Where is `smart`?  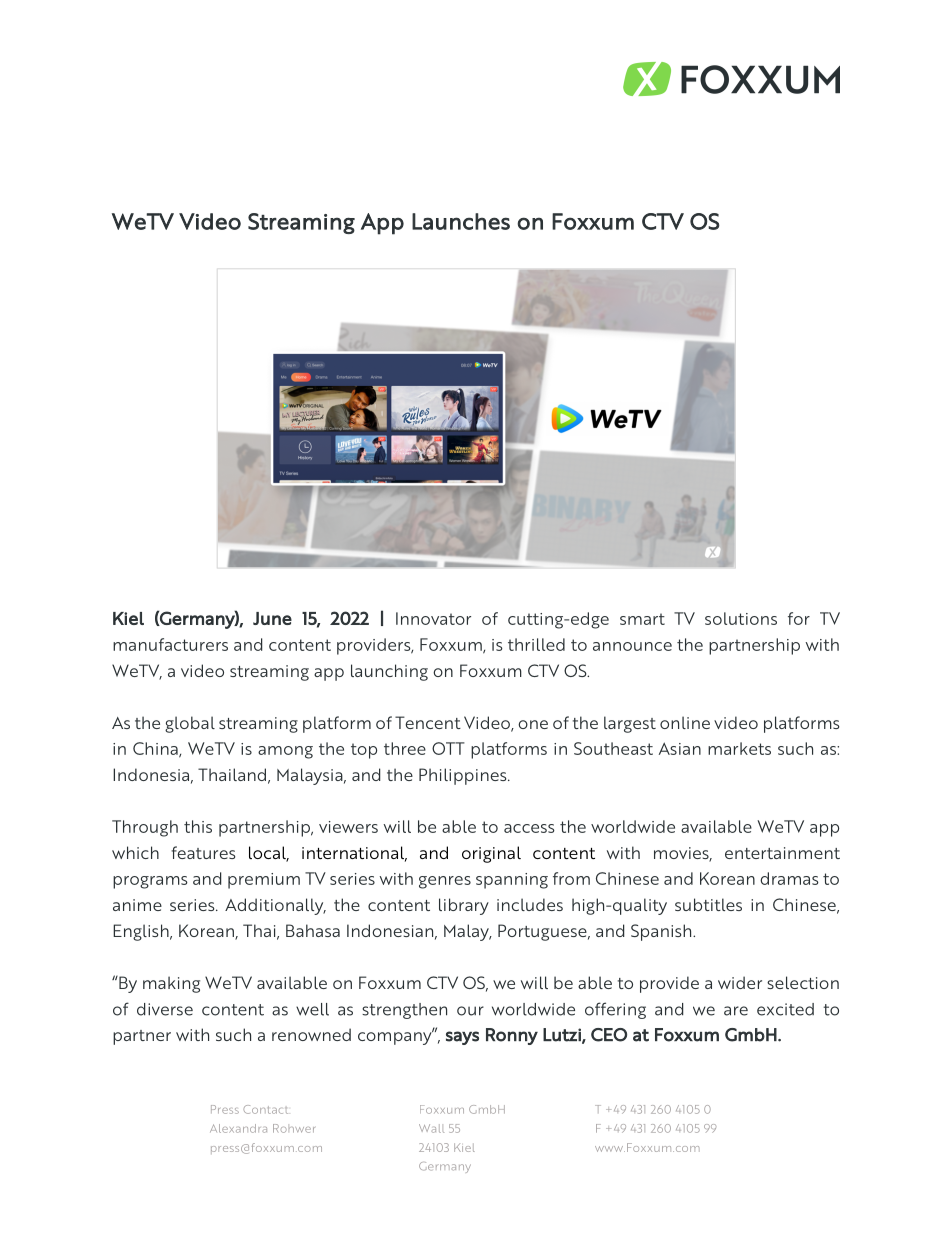
smart is located at coordinates (642, 619).
